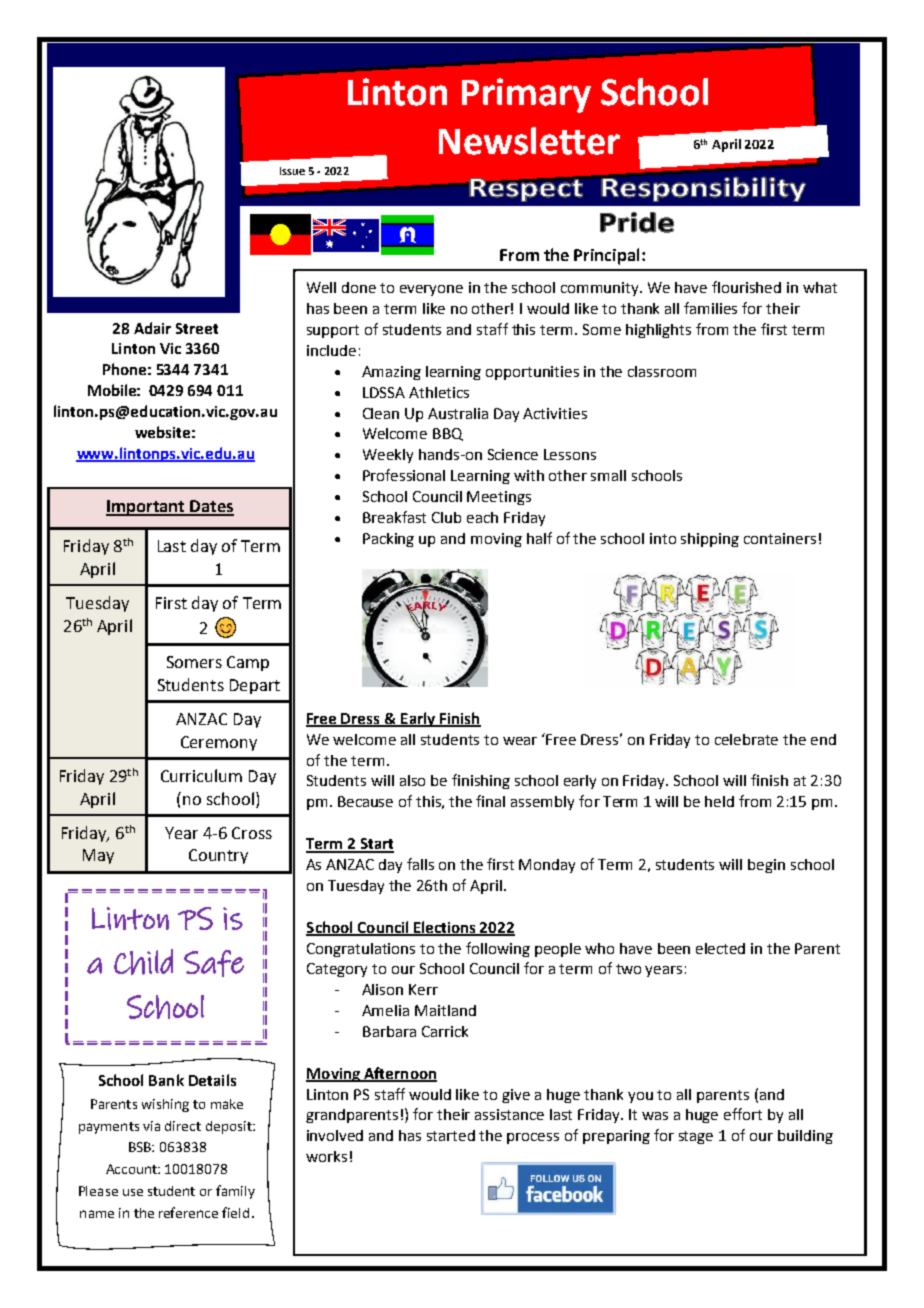 Image resolution: width=924 pixels, height=1308 pixels. I want to click on reference, so click(188, 1212).
